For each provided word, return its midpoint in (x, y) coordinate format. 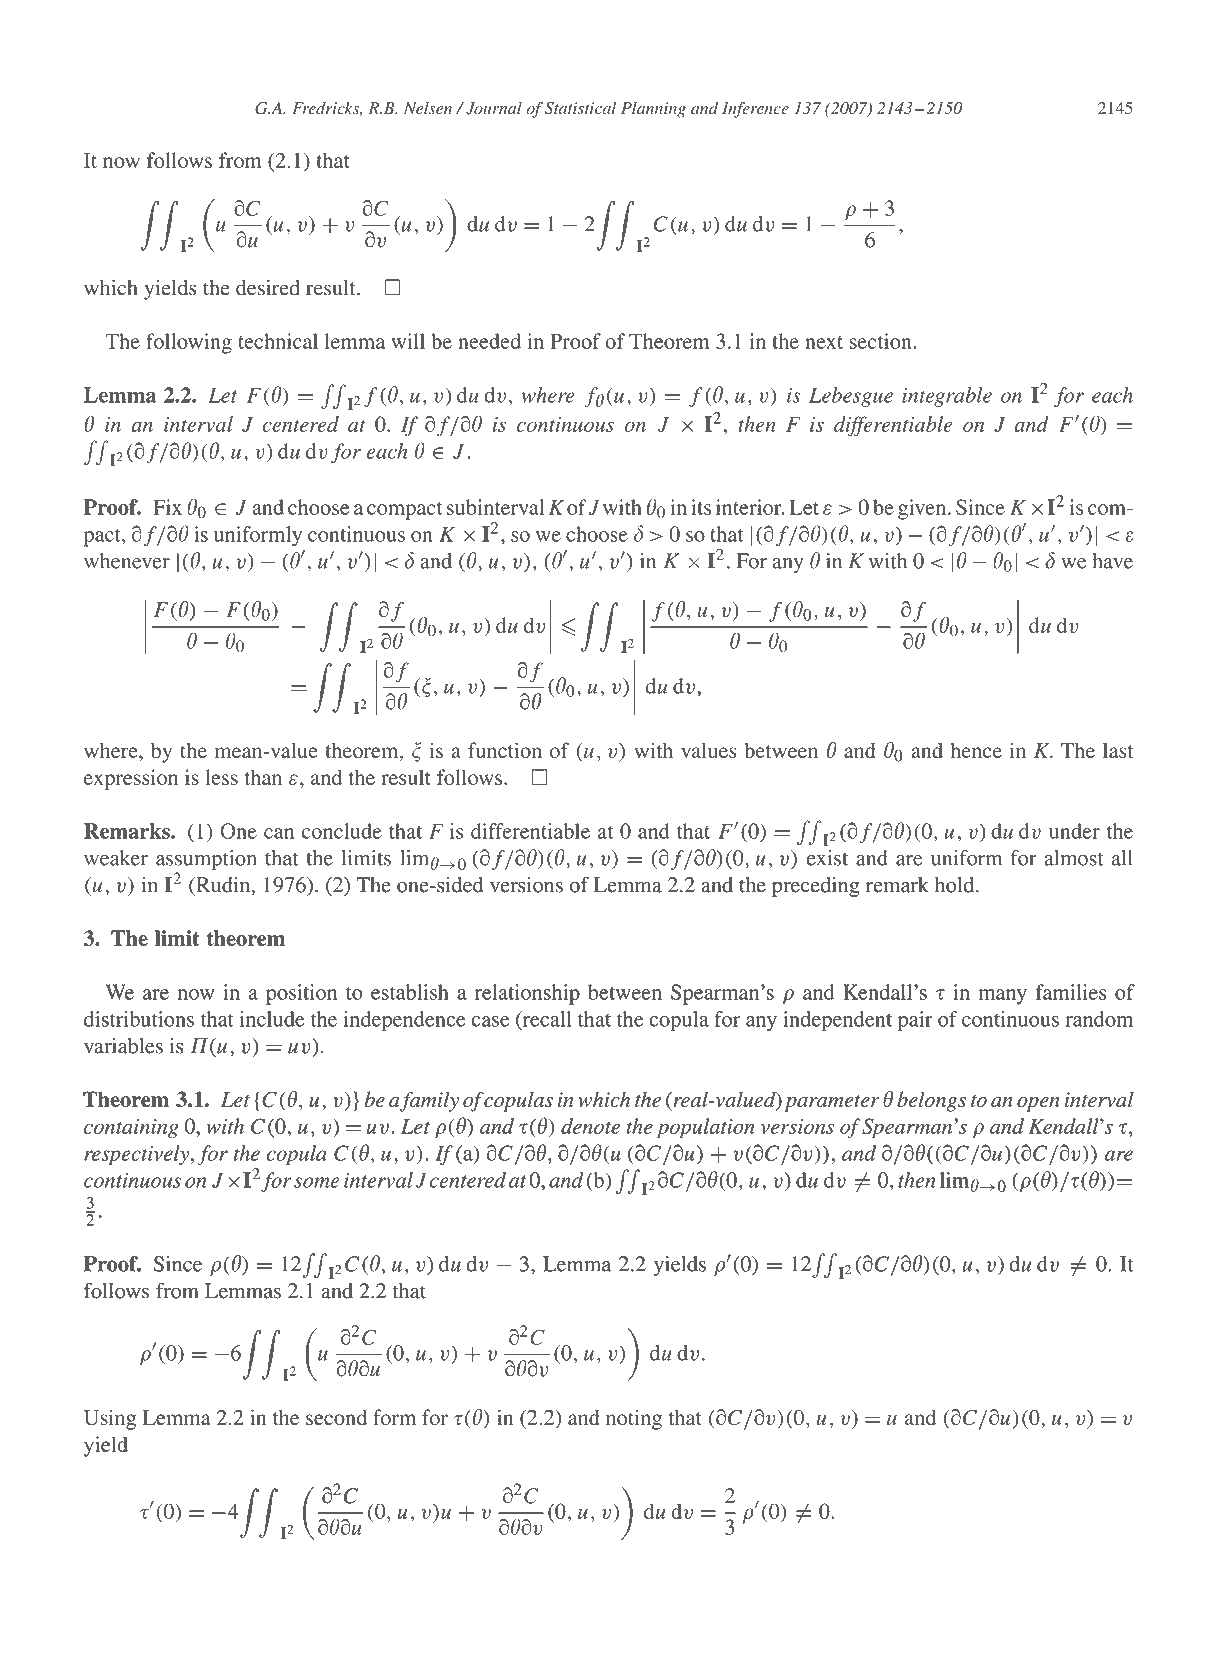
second (336, 1417)
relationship (527, 994)
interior (750, 507)
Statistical (580, 108)
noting (634, 1419)
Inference (755, 110)
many (1003, 997)
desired (268, 287)
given (923, 509)
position (301, 994)
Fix (167, 507)
